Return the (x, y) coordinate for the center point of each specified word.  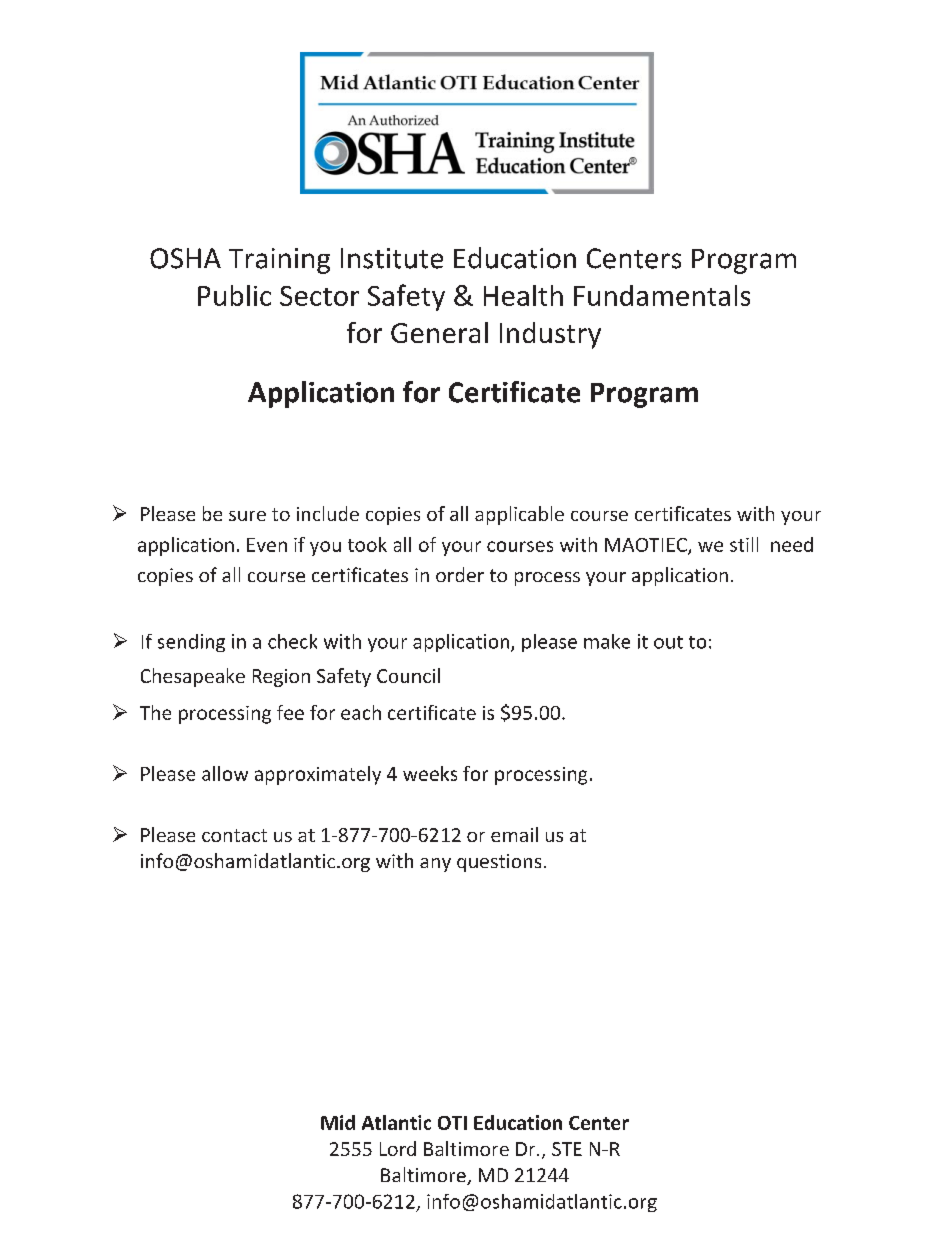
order (460, 574)
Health (523, 295)
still (744, 544)
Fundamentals (662, 295)
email (514, 834)
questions (499, 863)
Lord (398, 1148)
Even (267, 545)
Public (234, 295)
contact (234, 835)
